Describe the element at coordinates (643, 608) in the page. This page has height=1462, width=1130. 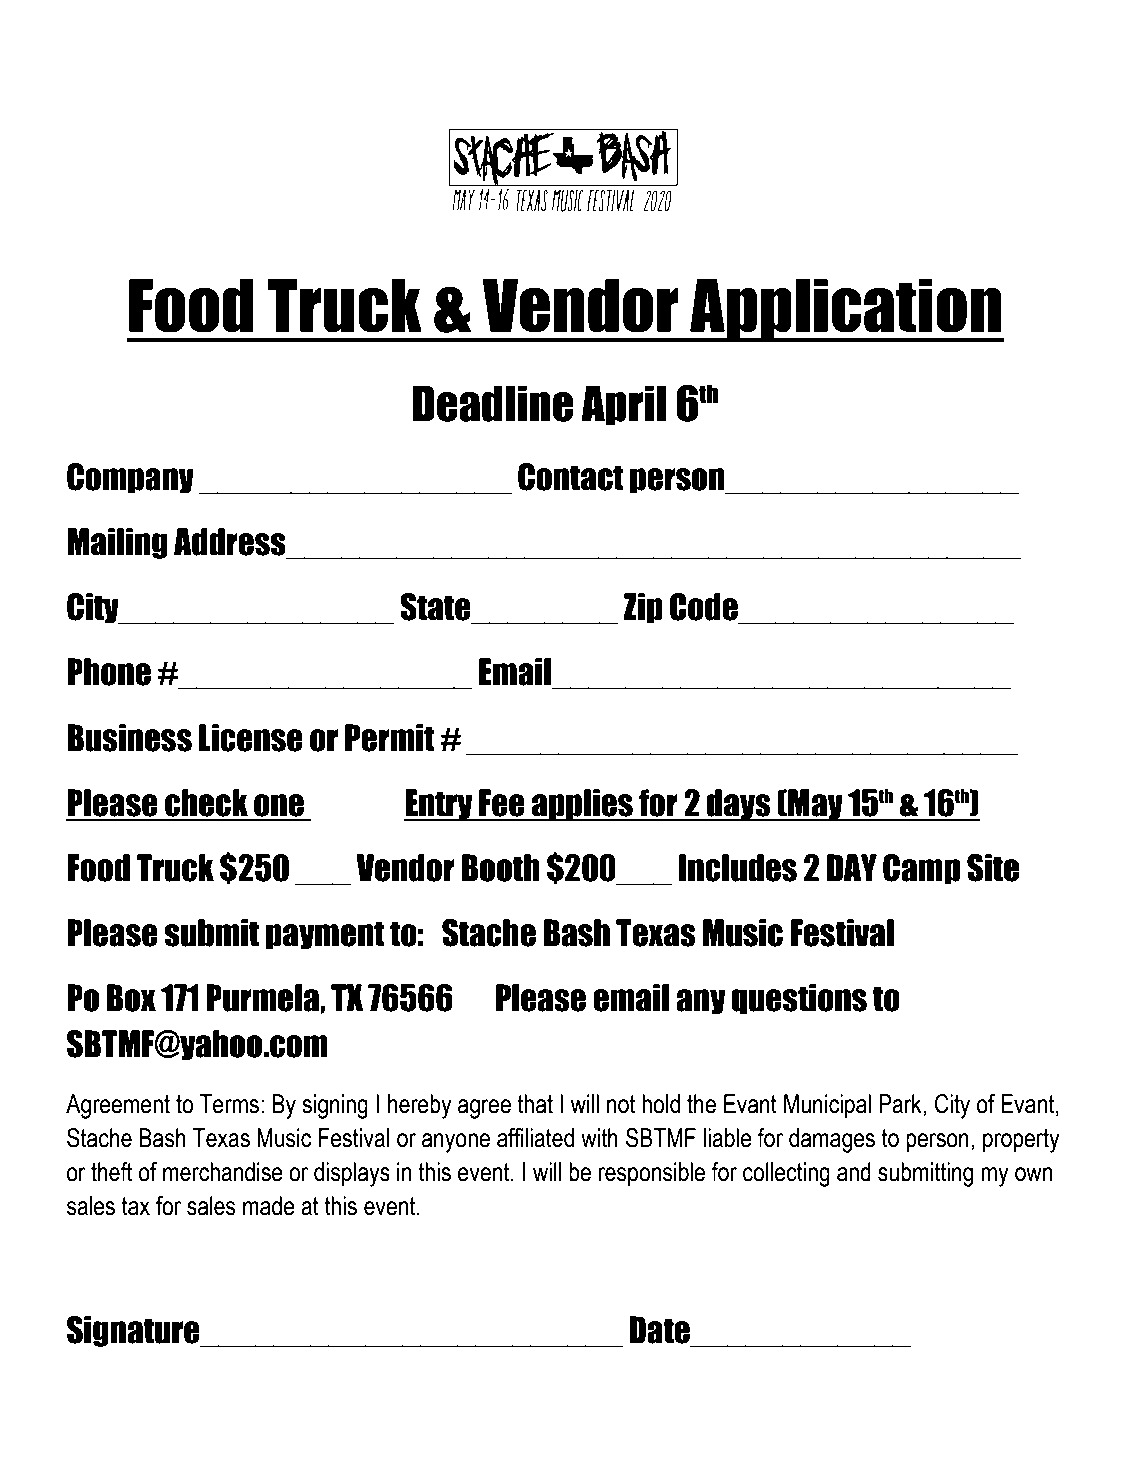
I see `Zip` at that location.
